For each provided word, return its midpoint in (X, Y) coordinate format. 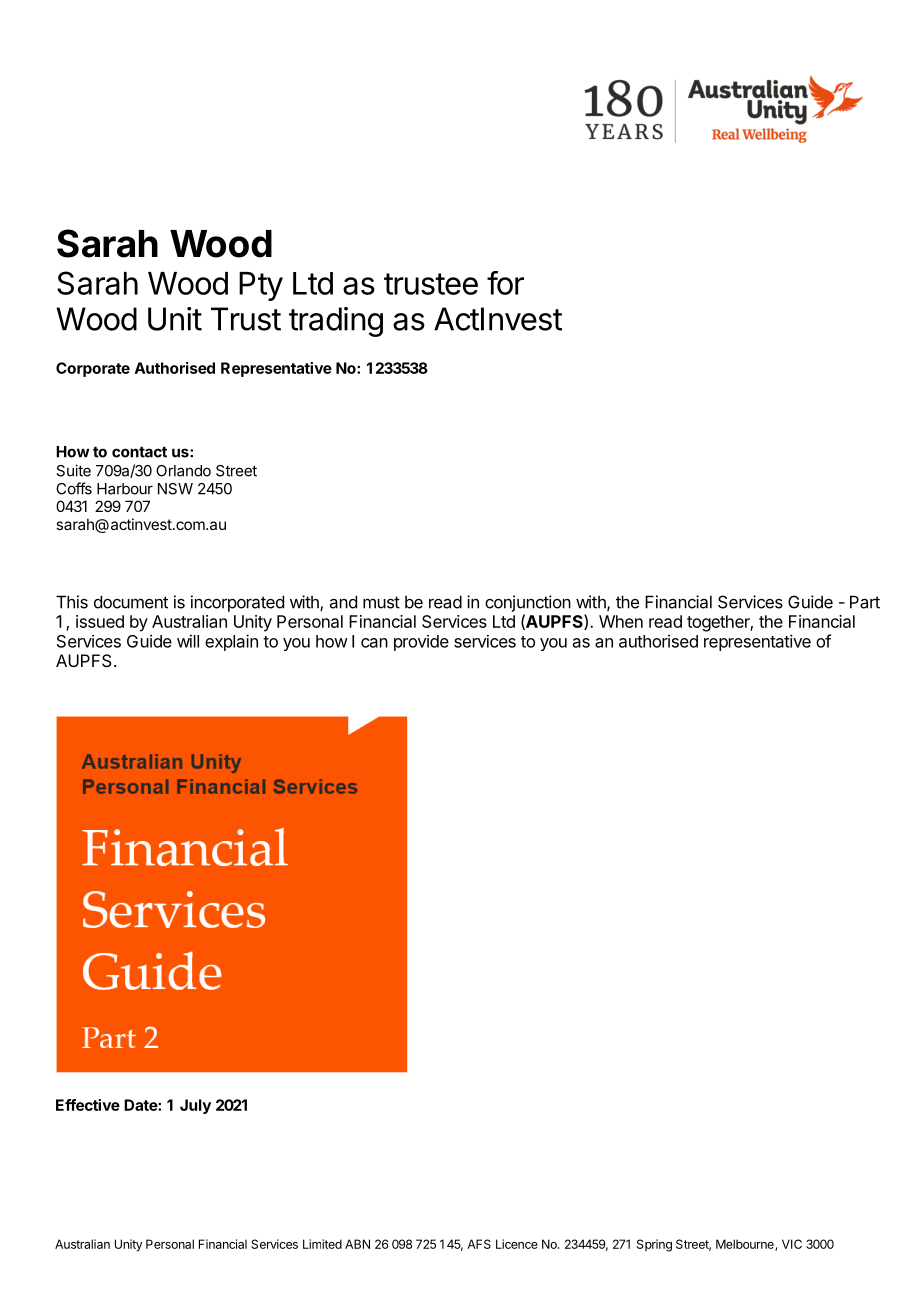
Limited (322, 1244)
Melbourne (746, 1245)
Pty (261, 286)
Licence (517, 1244)
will (188, 641)
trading (336, 322)
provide (421, 643)
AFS (479, 1244)
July (195, 1106)
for (505, 283)
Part (865, 602)
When (621, 621)
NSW (175, 489)
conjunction (528, 603)
